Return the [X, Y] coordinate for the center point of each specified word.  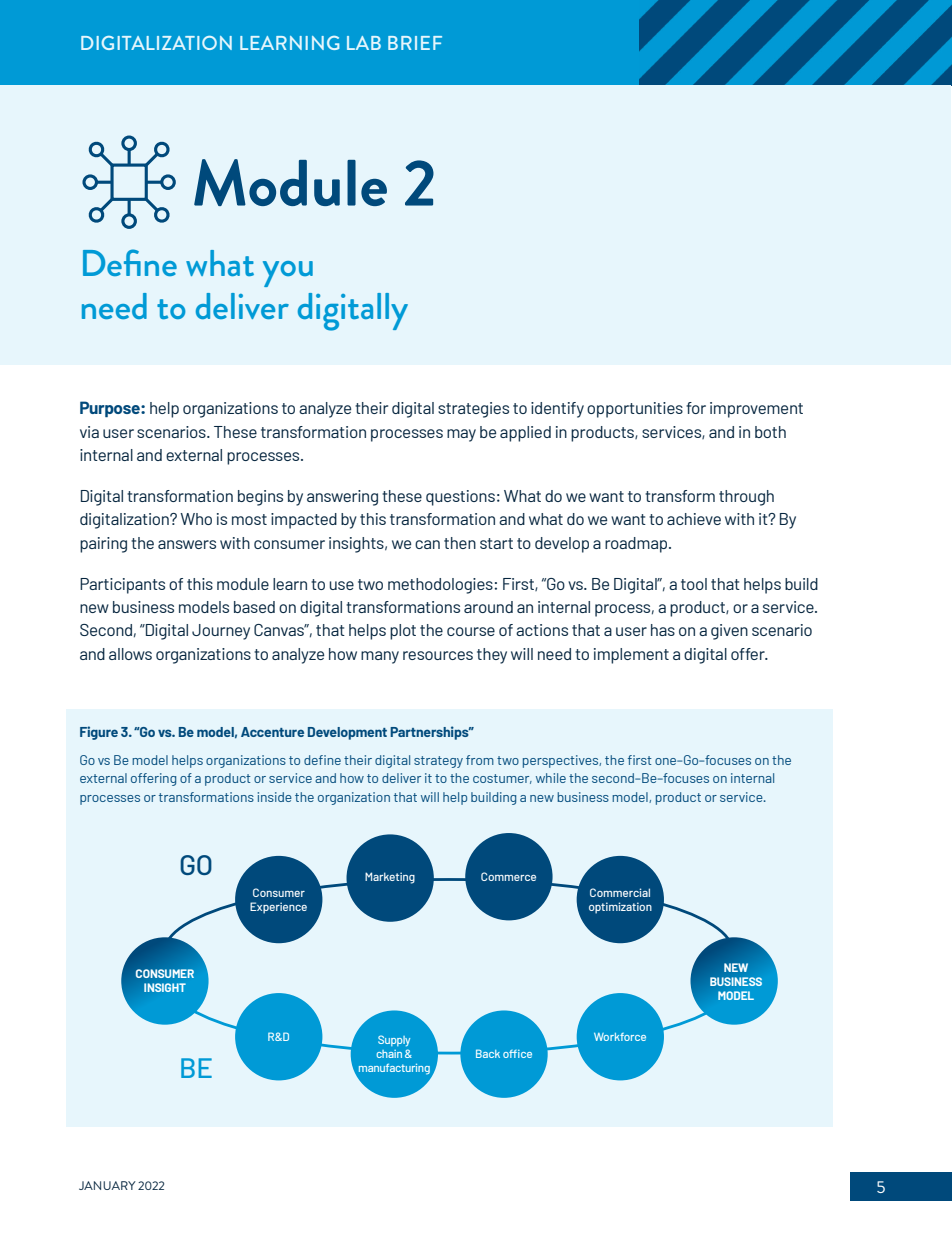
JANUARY [107, 1185]
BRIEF [415, 43]
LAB [364, 43]
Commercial [620, 892]
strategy [438, 762]
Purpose [111, 409]
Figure [99, 733]
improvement [756, 410]
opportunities [635, 410]
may [461, 435]
